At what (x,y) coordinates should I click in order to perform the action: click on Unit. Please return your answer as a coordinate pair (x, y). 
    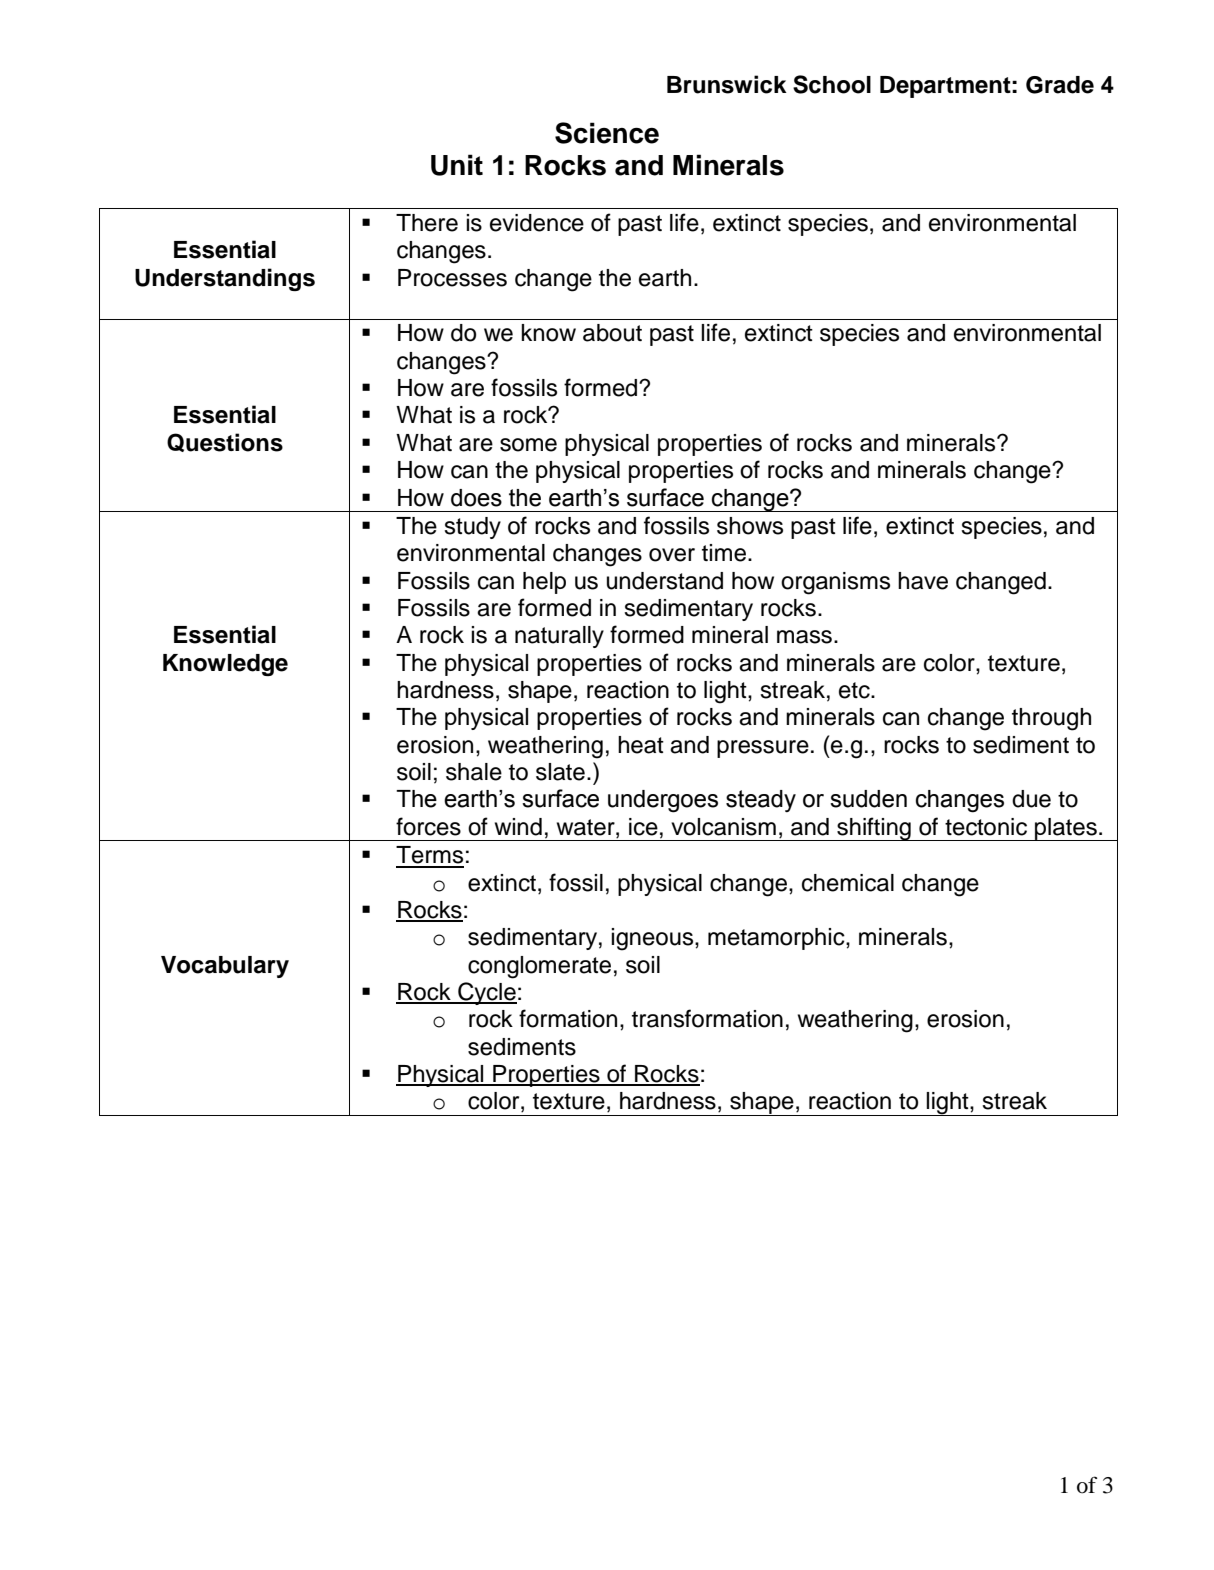
    Looking at the image, I should click on (457, 165).
